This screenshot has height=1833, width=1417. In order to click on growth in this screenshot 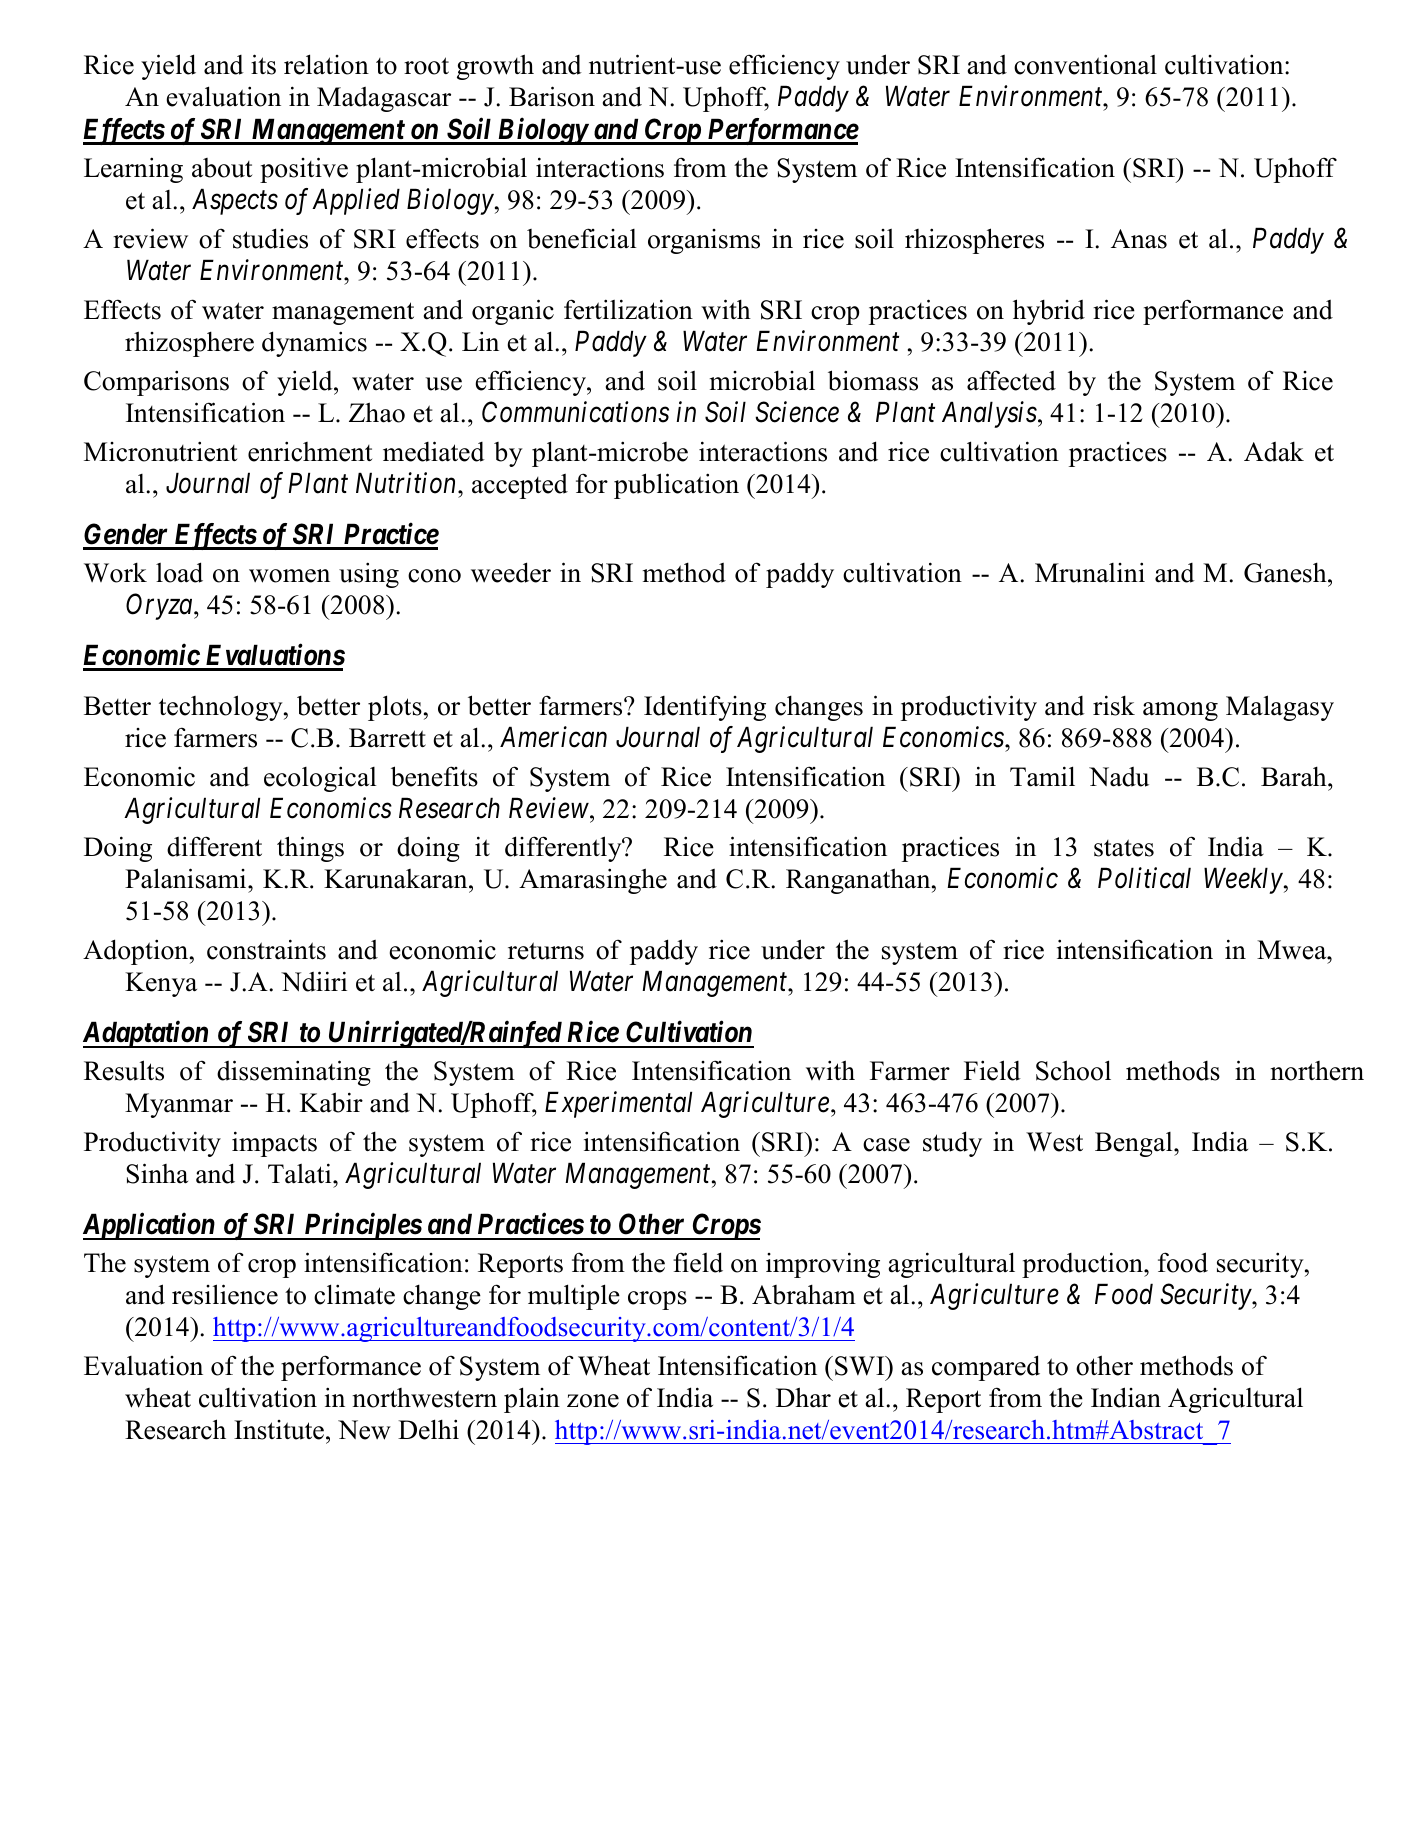, I will do `click(495, 67)`.
